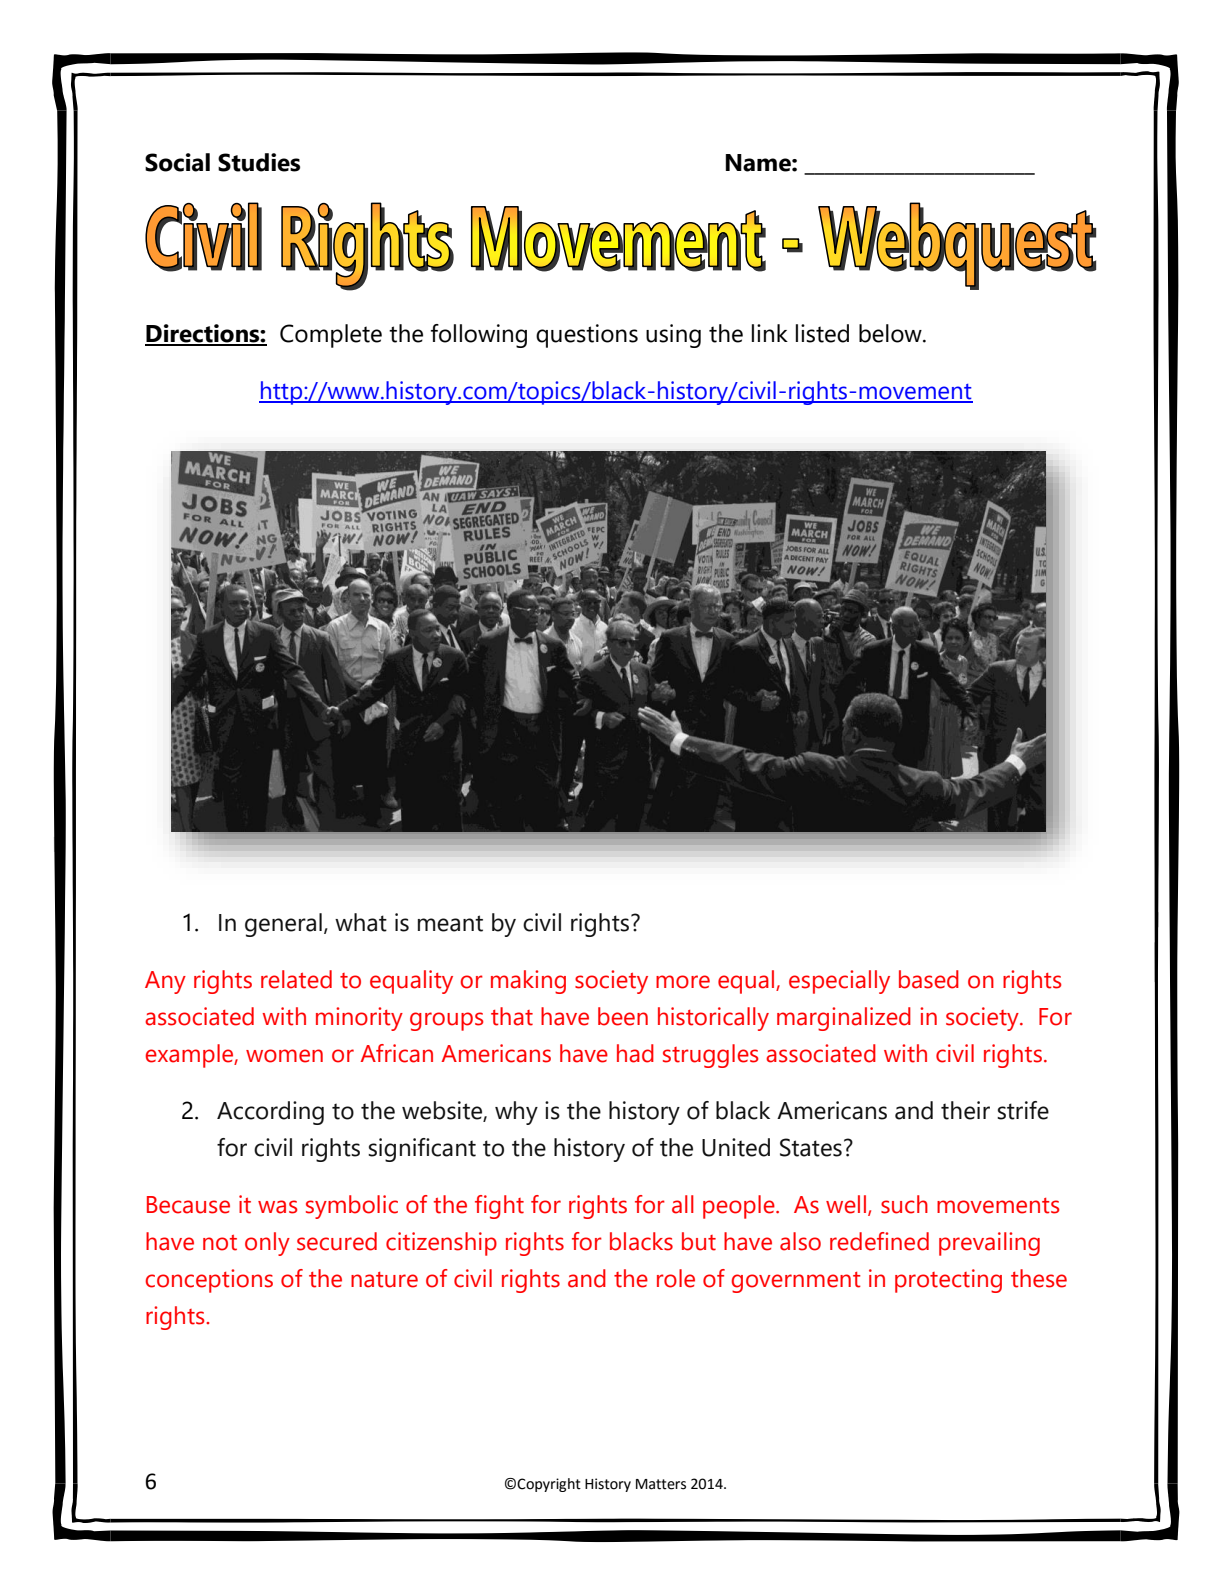  What do you see at coordinates (929, 979) in the image?
I see `based` at bounding box center [929, 979].
